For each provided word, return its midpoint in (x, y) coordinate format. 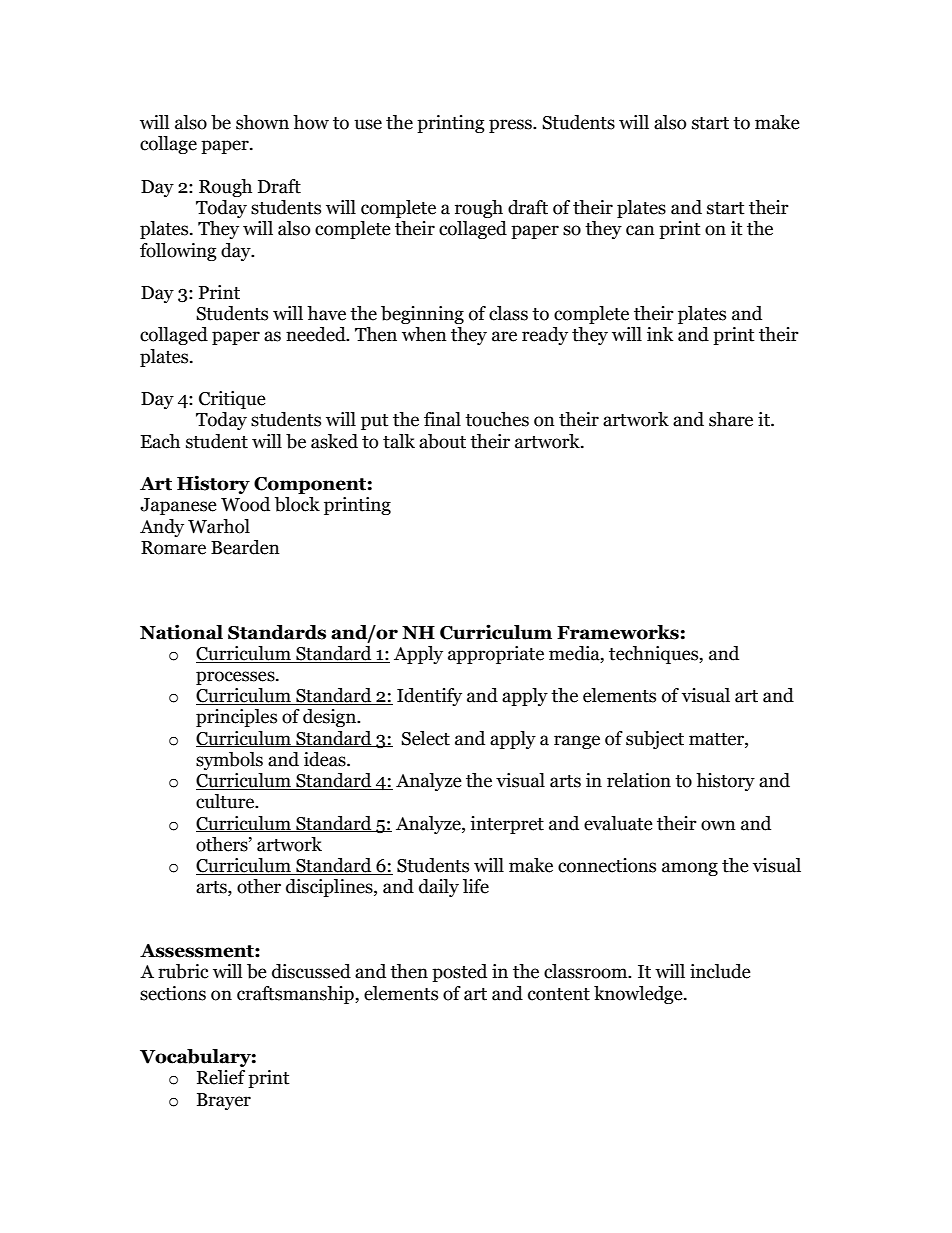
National (181, 632)
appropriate (496, 655)
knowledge (639, 995)
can (640, 230)
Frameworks (618, 632)
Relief (221, 1077)
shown (262, 122)
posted (459, 973)
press (511, 126)
